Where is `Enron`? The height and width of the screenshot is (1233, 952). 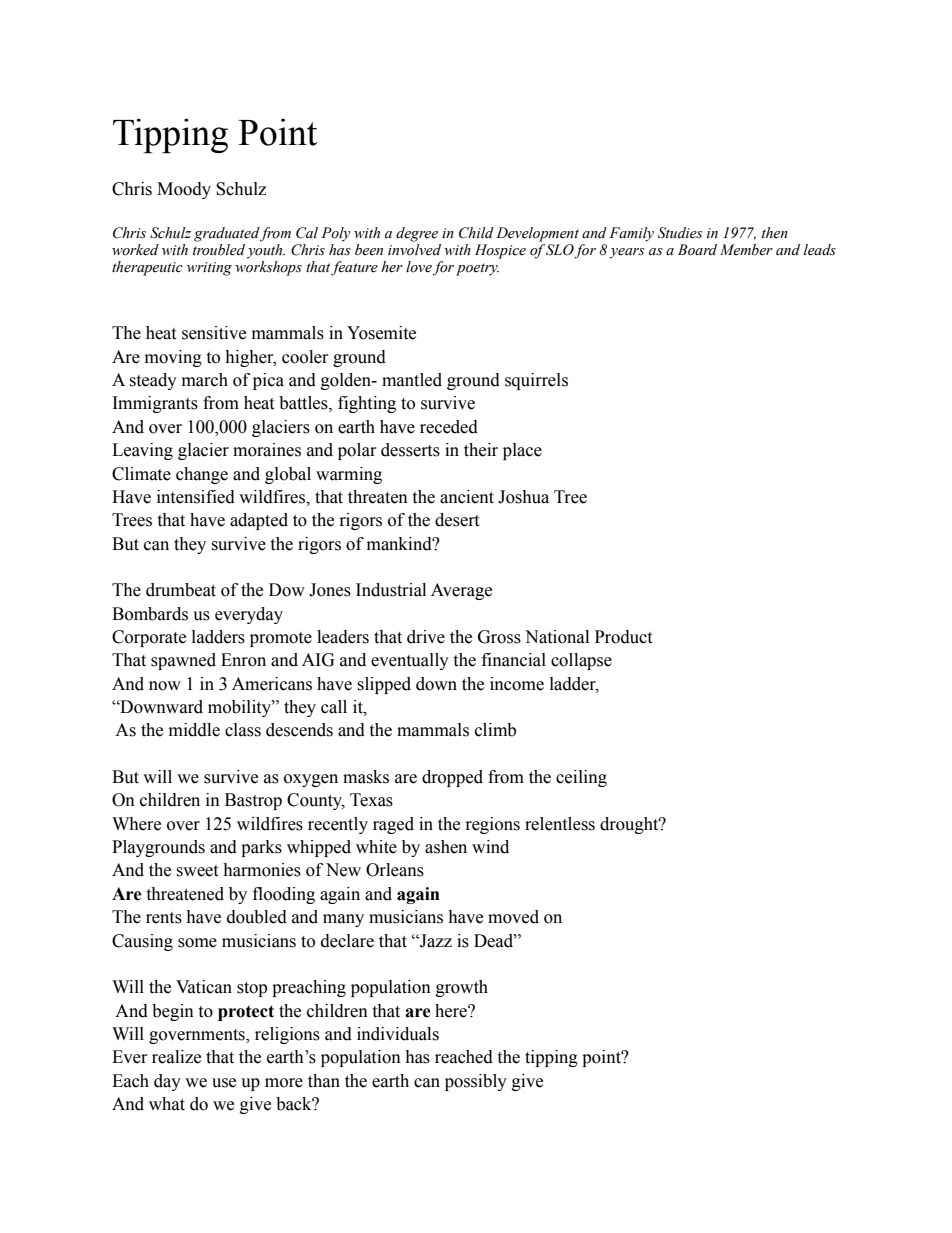
Enron is located at coordinates (243, 660).
